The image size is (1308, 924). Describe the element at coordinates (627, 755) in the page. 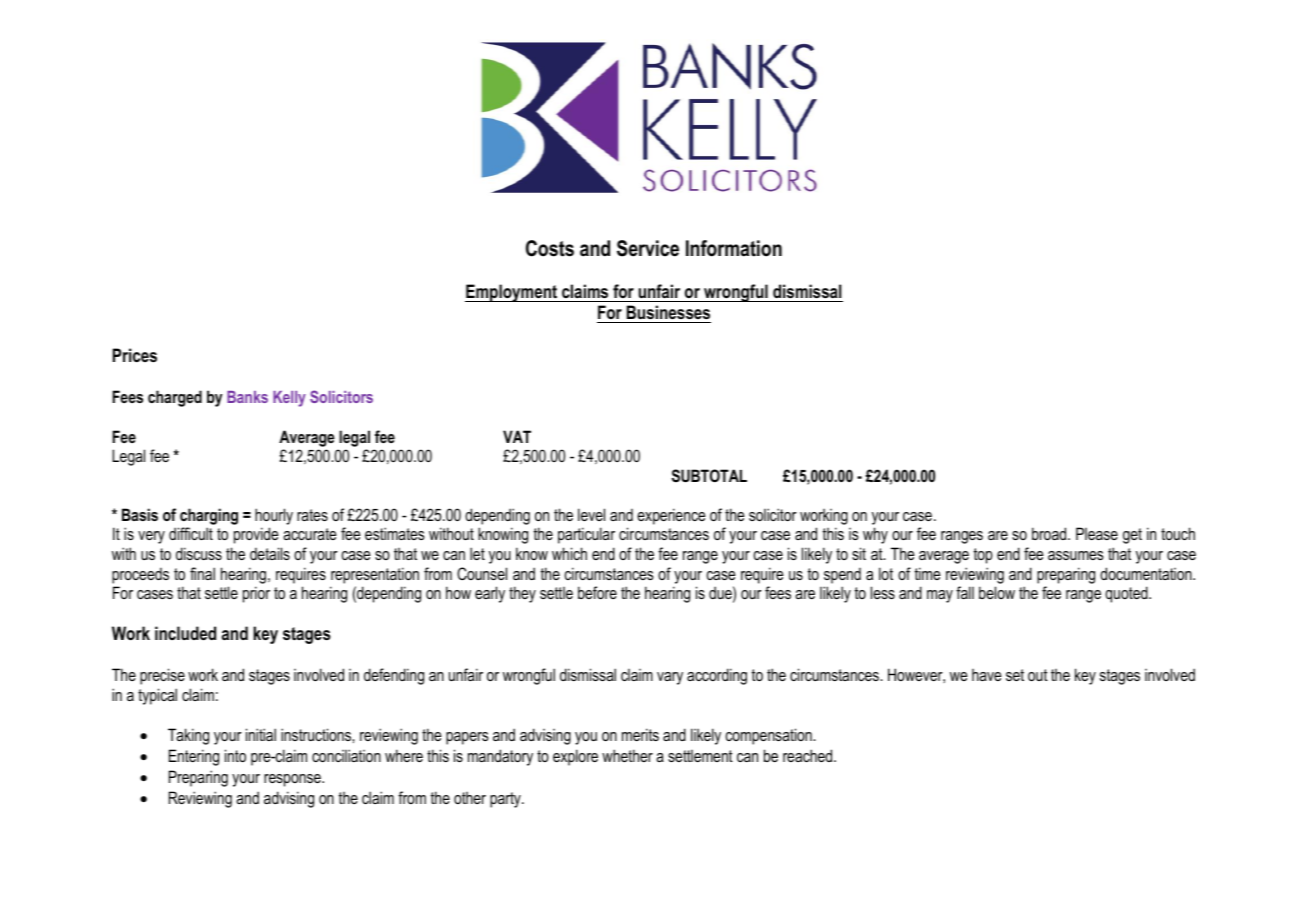

I see `whether` at that location.
